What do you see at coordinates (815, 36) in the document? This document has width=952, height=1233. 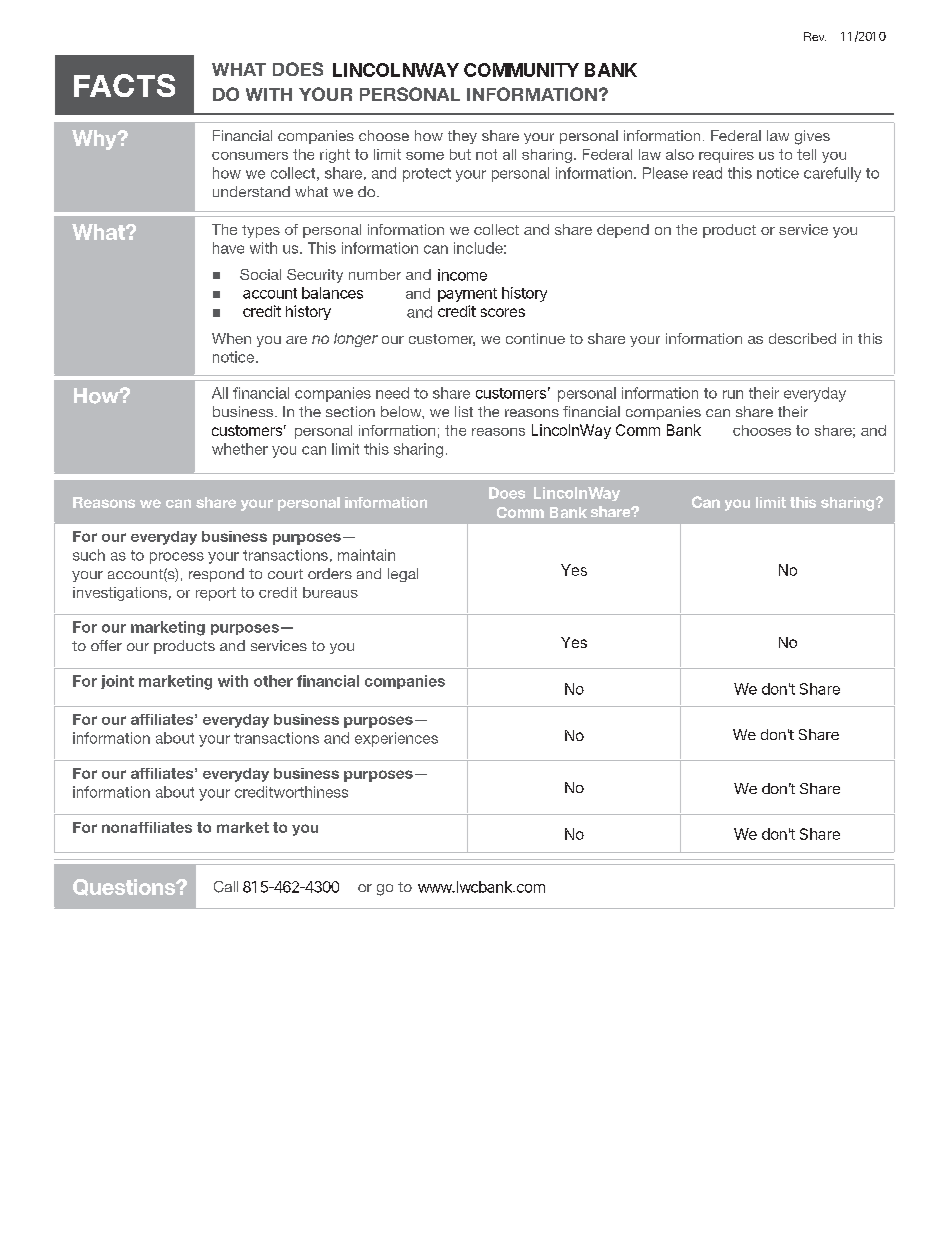 I see `Rev` at bounding box center [815, 36].
